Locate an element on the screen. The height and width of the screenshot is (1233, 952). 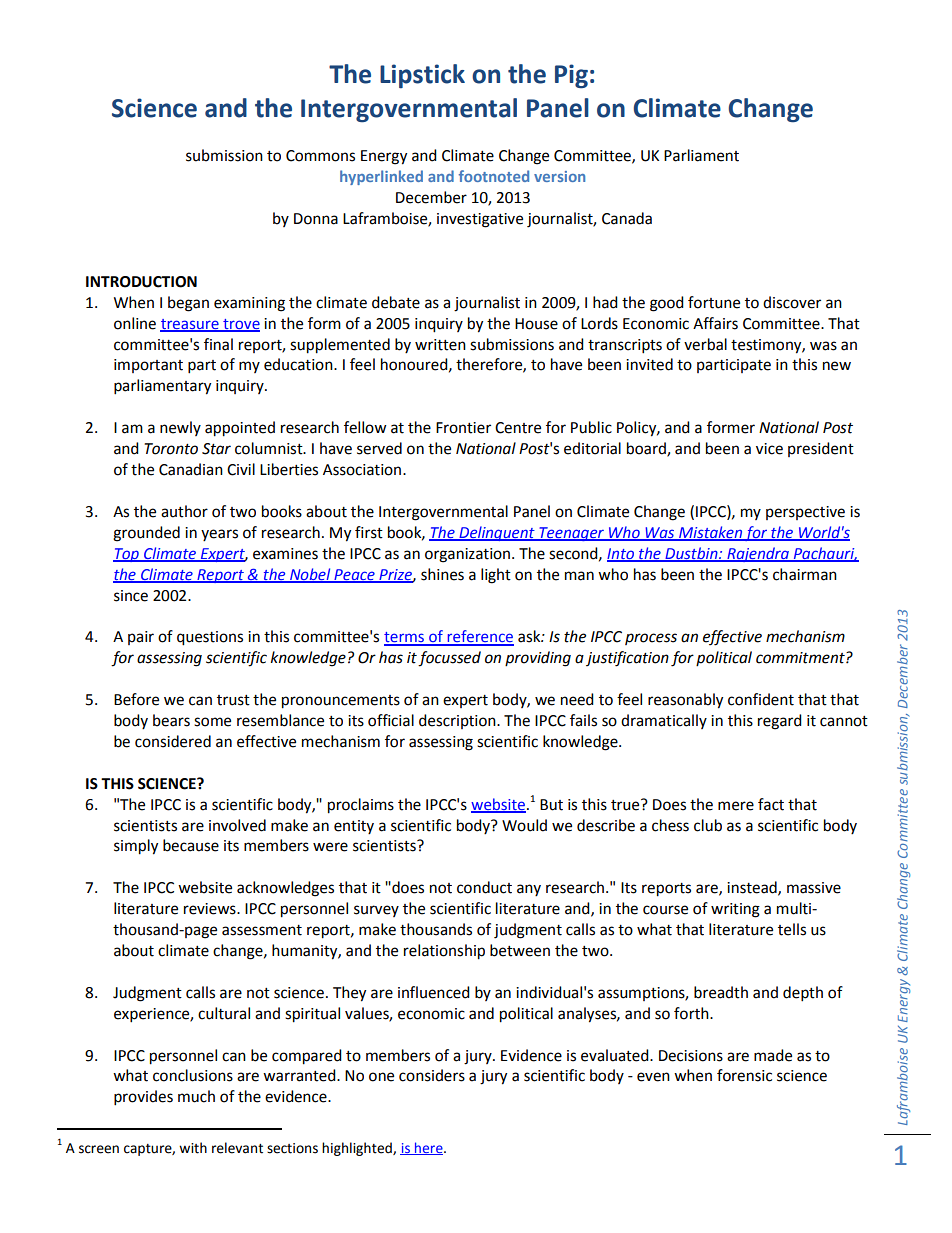
Commons is located at coordinates (320, 156).
